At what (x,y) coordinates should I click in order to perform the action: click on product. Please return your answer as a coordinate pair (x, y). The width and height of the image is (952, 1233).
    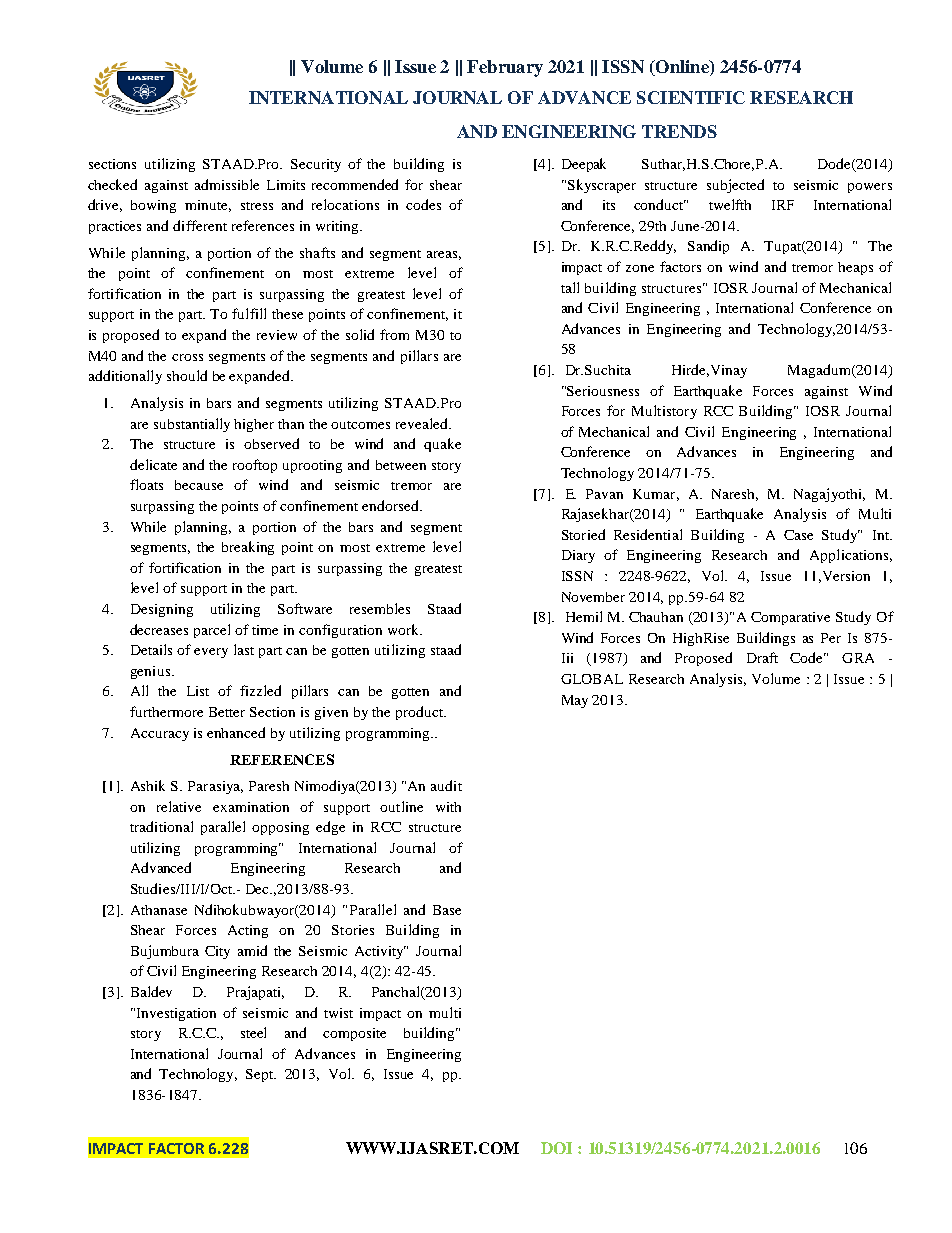
    Looking at the image, I should click on (420, 713).
